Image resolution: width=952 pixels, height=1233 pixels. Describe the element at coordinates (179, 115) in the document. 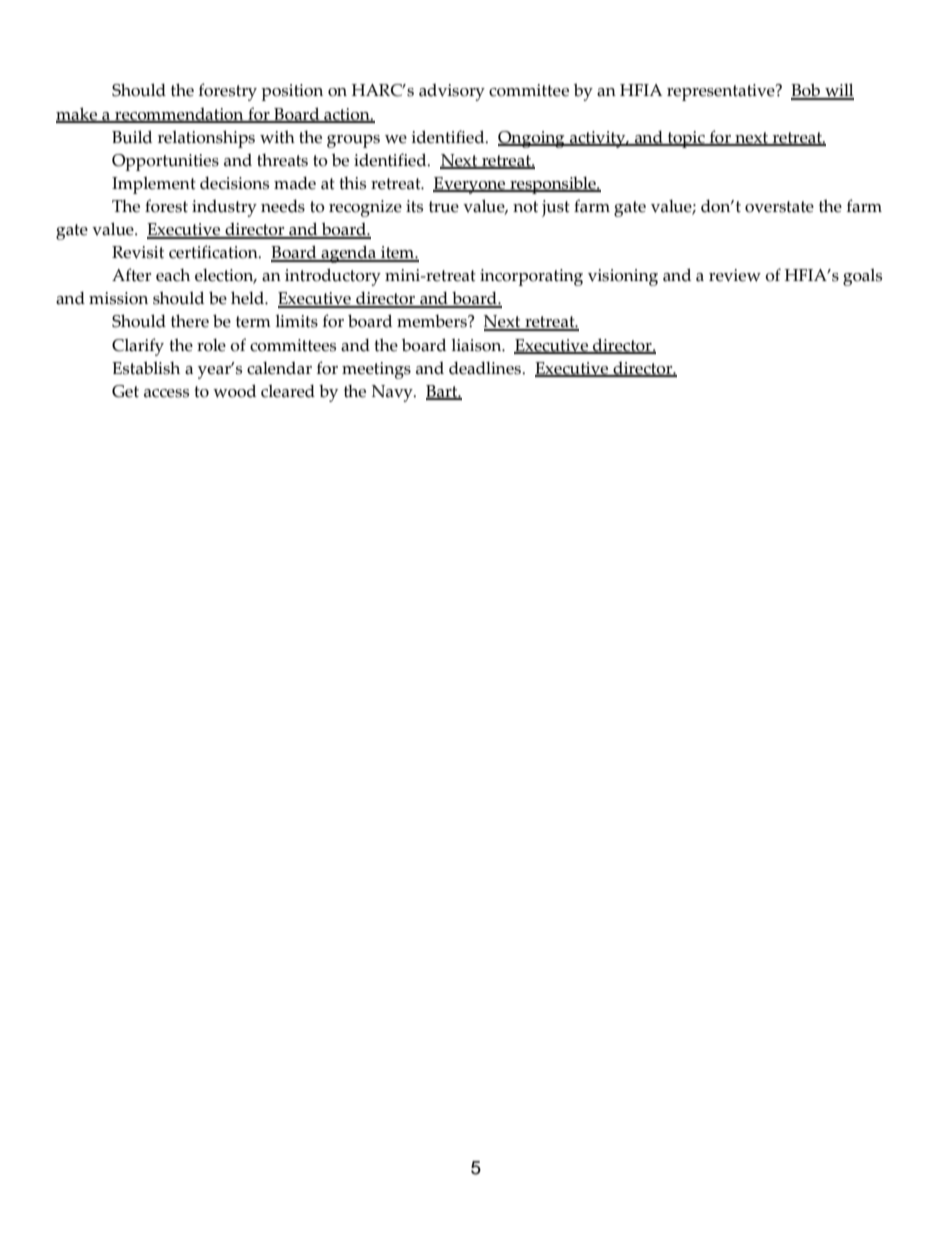

I see `recommendation` at that location.
